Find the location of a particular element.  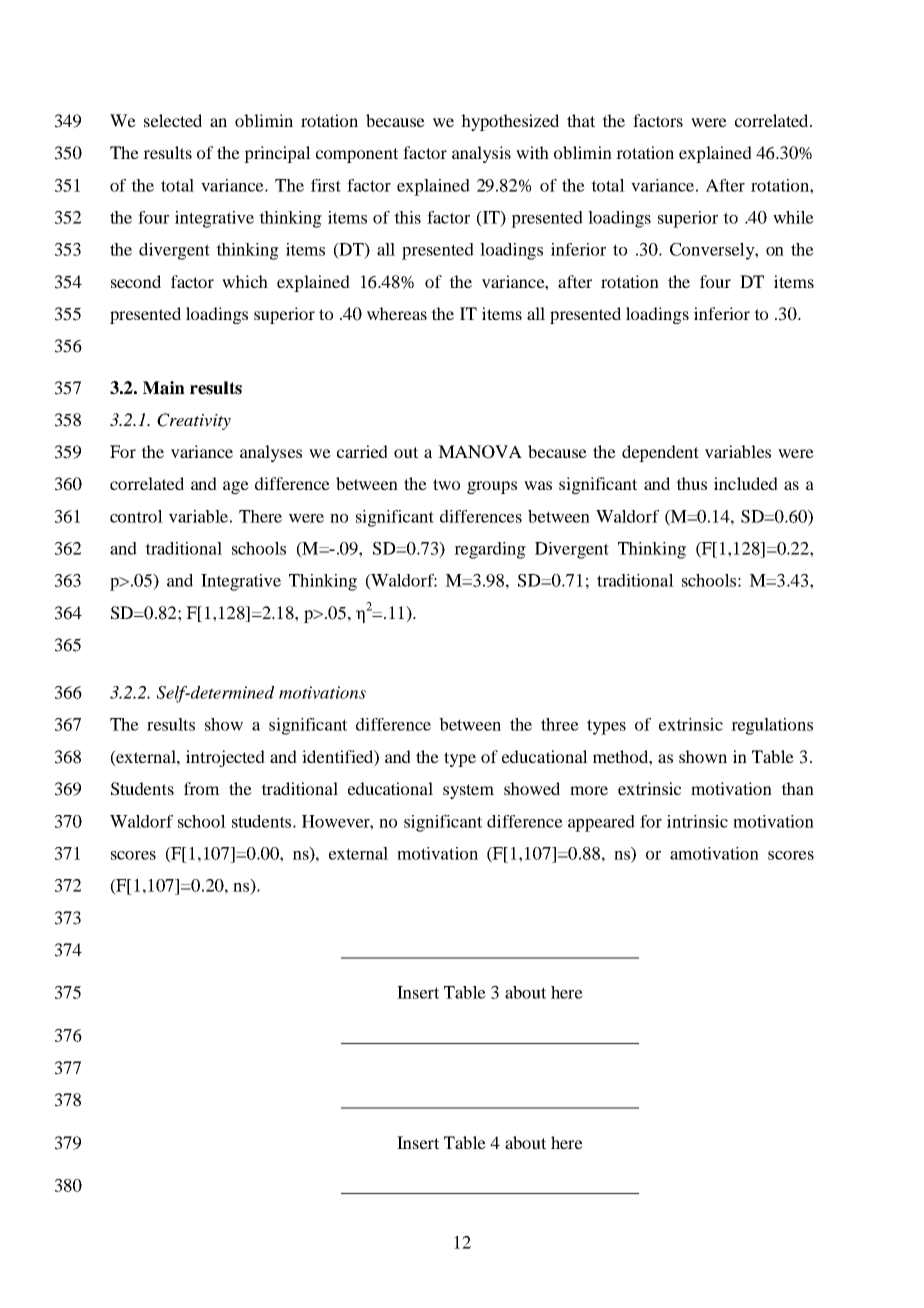

from is located at coordinates (202, 788).
